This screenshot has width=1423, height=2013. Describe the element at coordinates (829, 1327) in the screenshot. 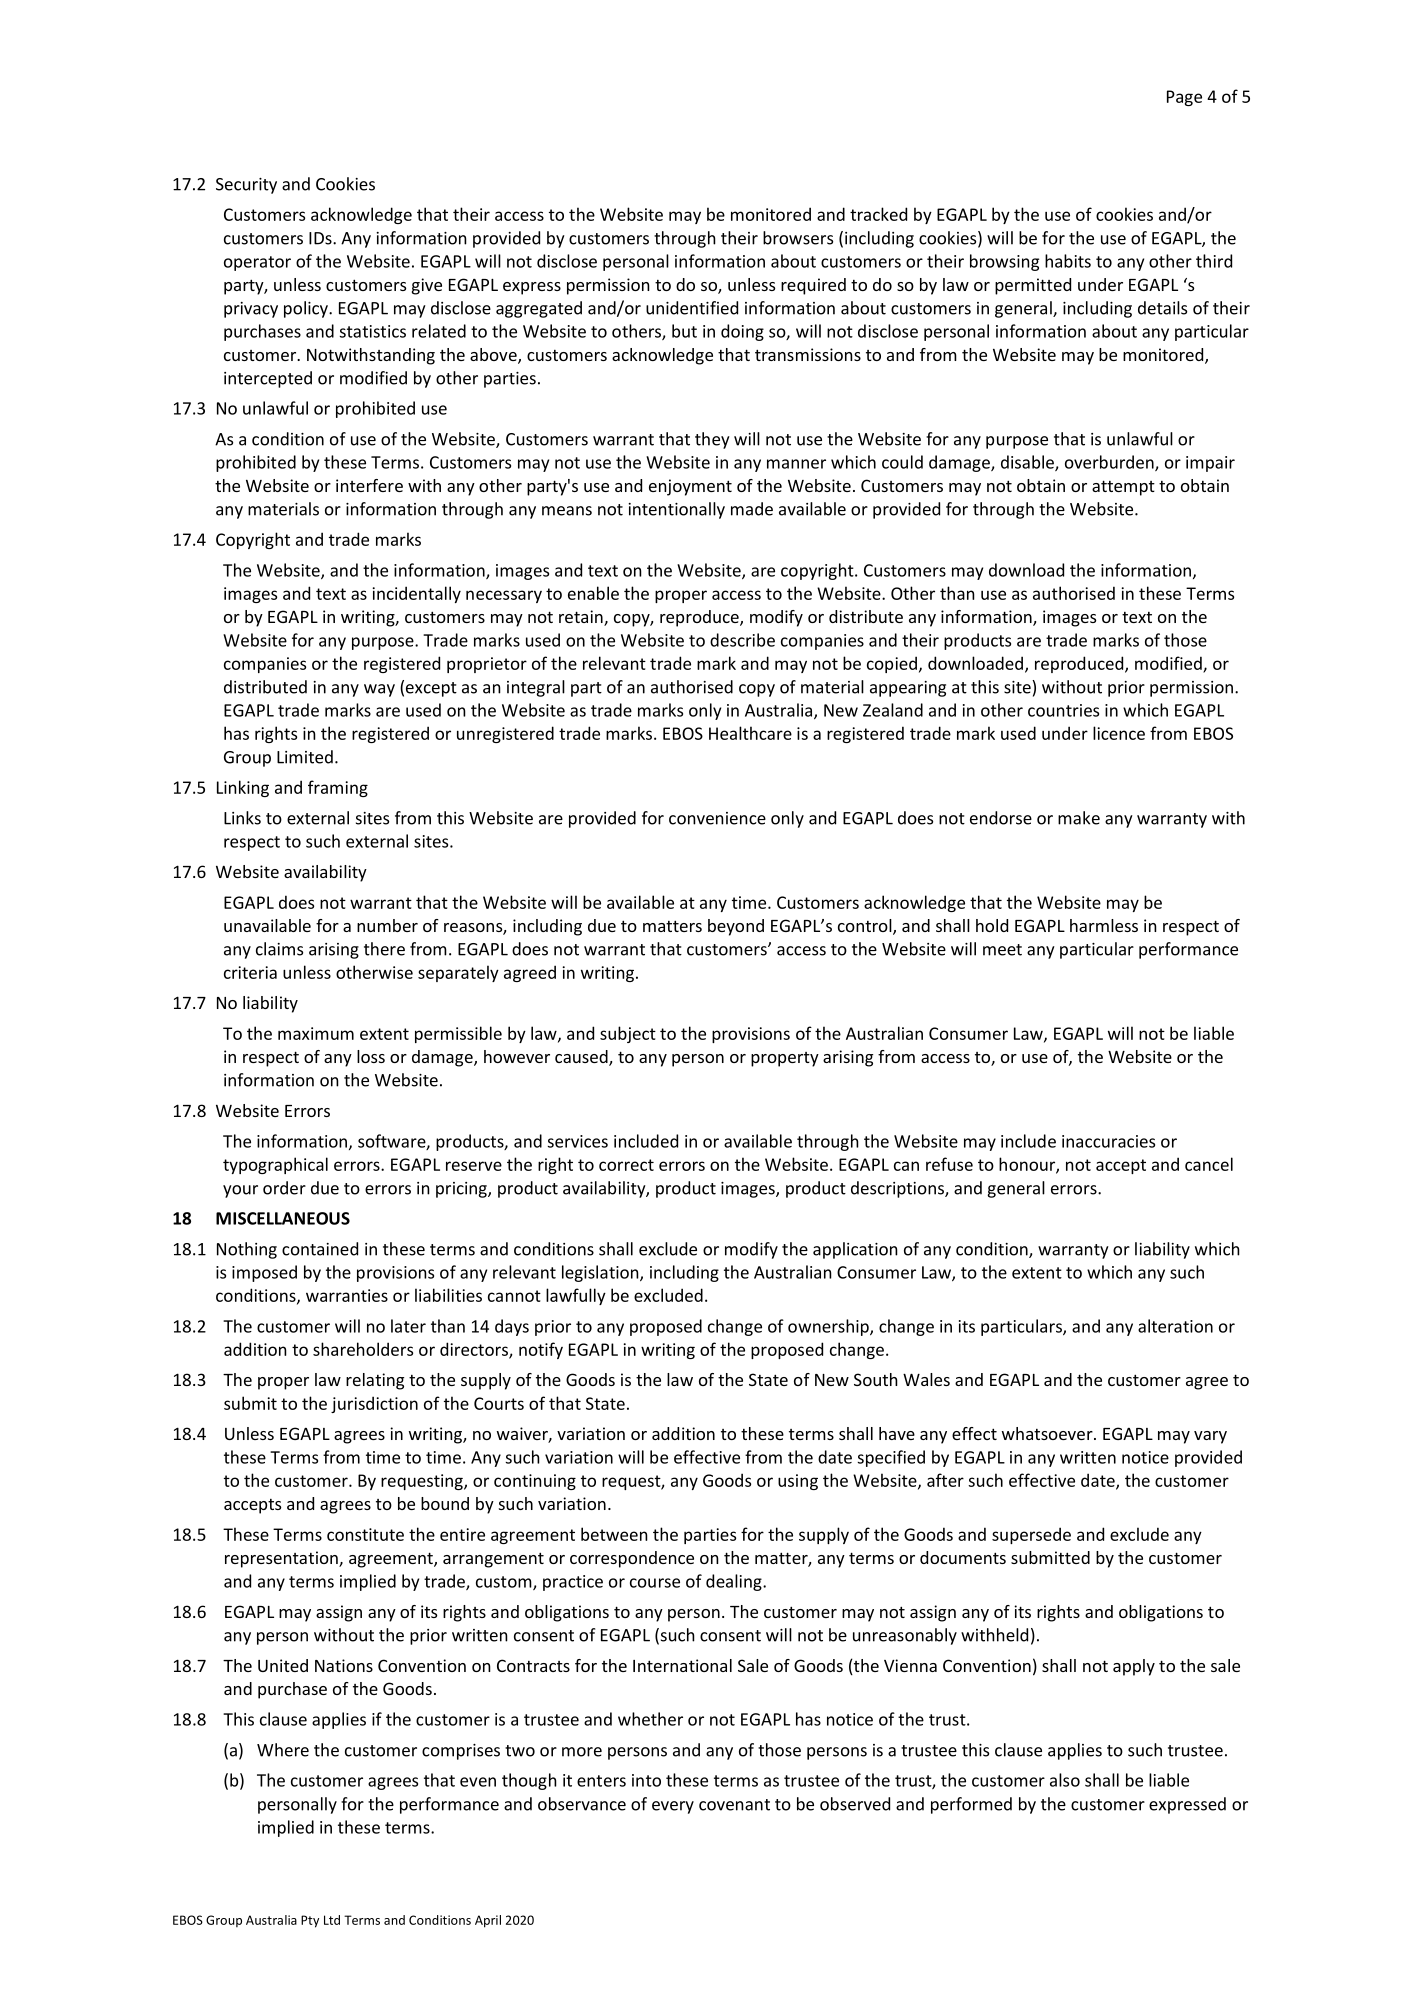

I see `ownership` at that location.
